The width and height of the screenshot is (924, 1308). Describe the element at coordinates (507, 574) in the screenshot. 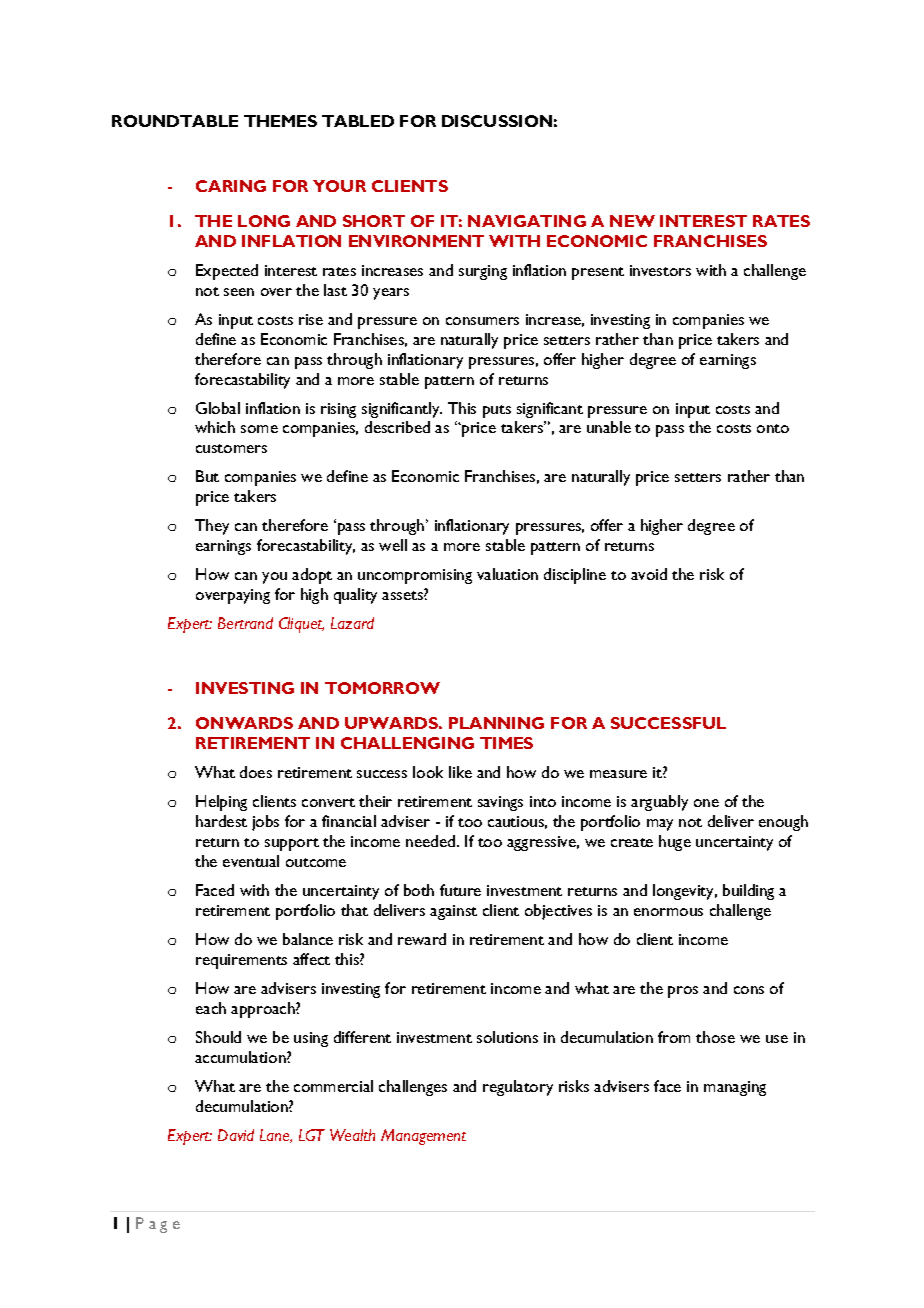

I see `valuation` at that location.
